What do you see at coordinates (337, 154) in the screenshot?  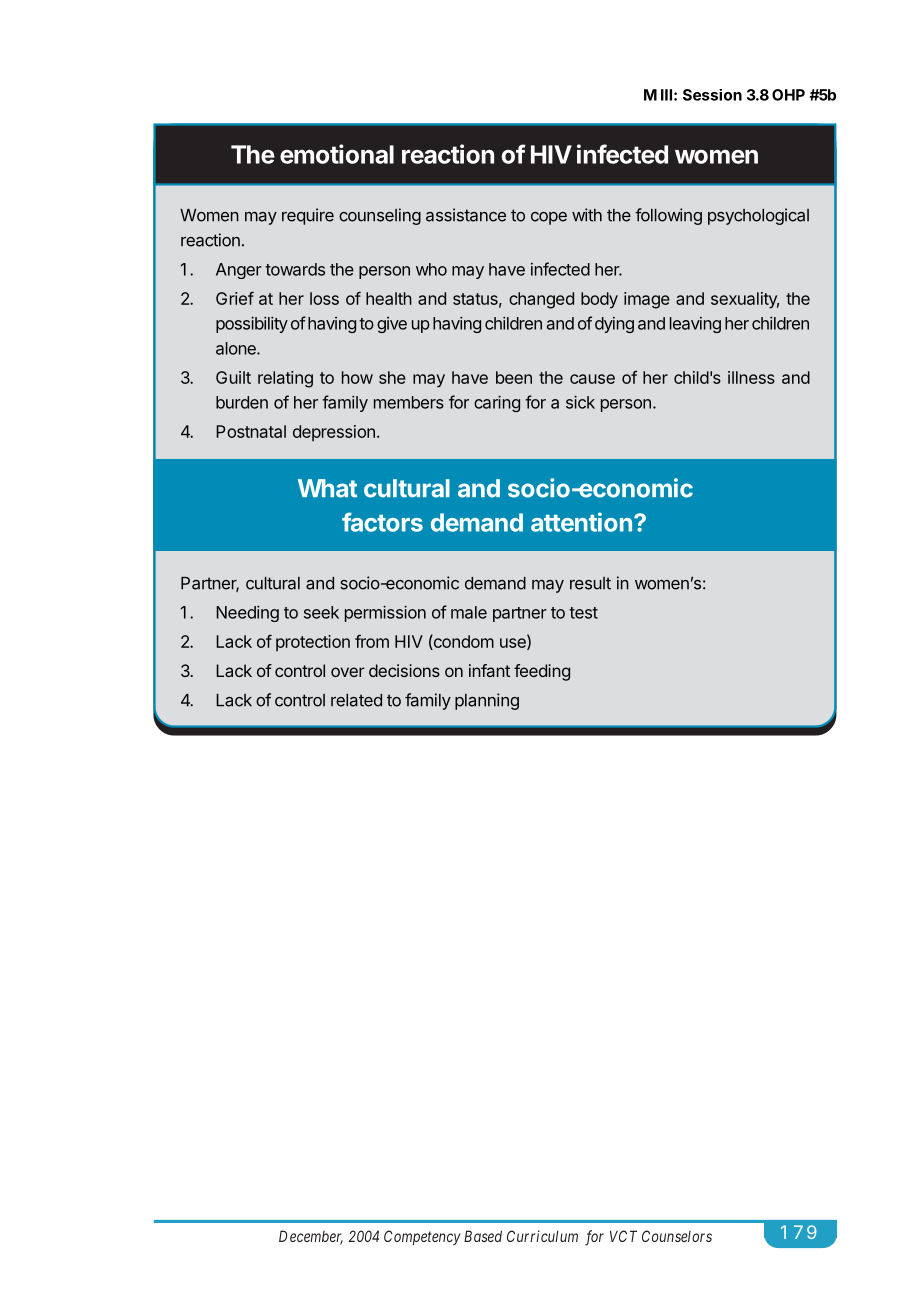 I see `emotional` at bounding box center [337, 154].
